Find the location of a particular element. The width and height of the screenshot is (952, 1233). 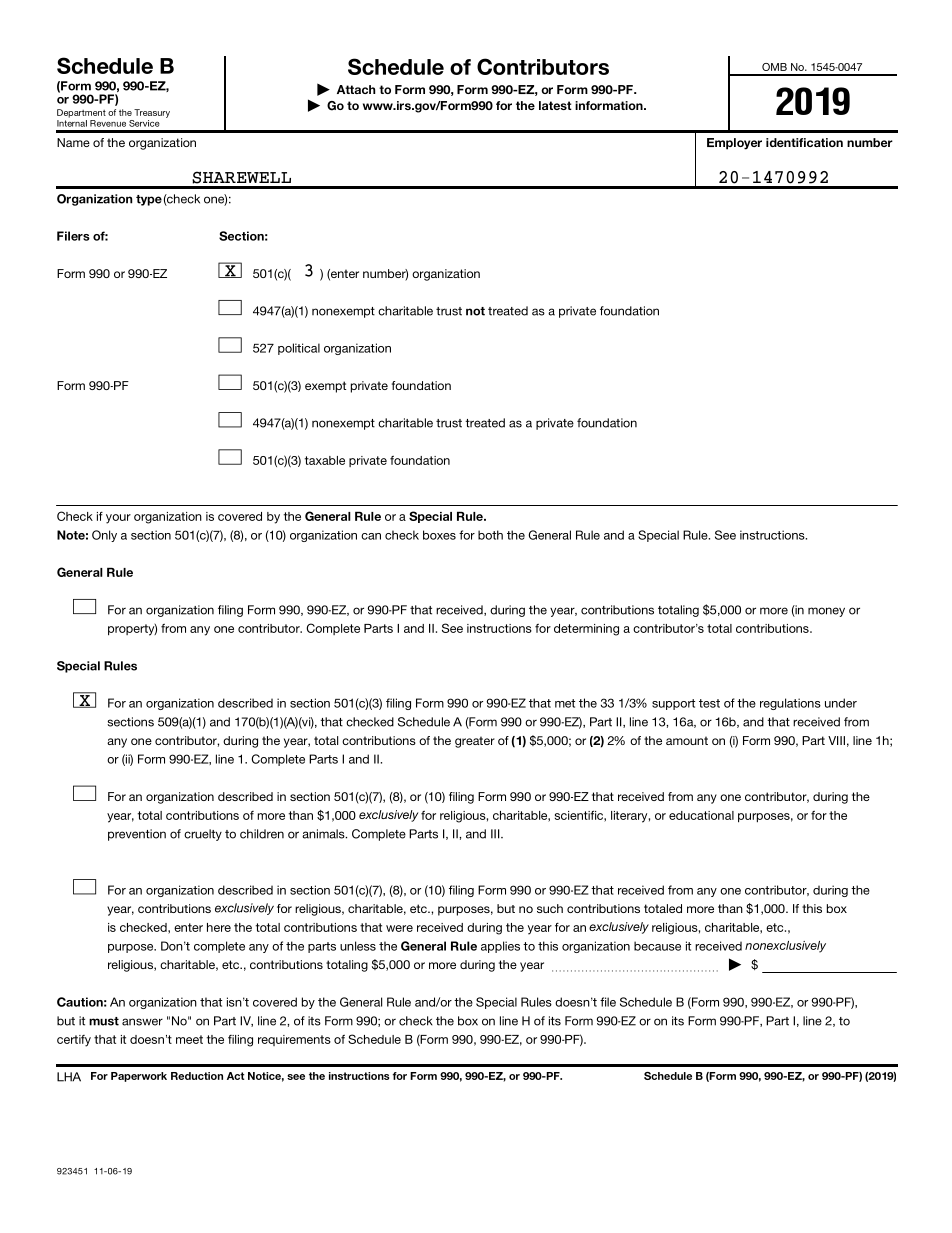

OMB is located at coordinates (774, 67).
